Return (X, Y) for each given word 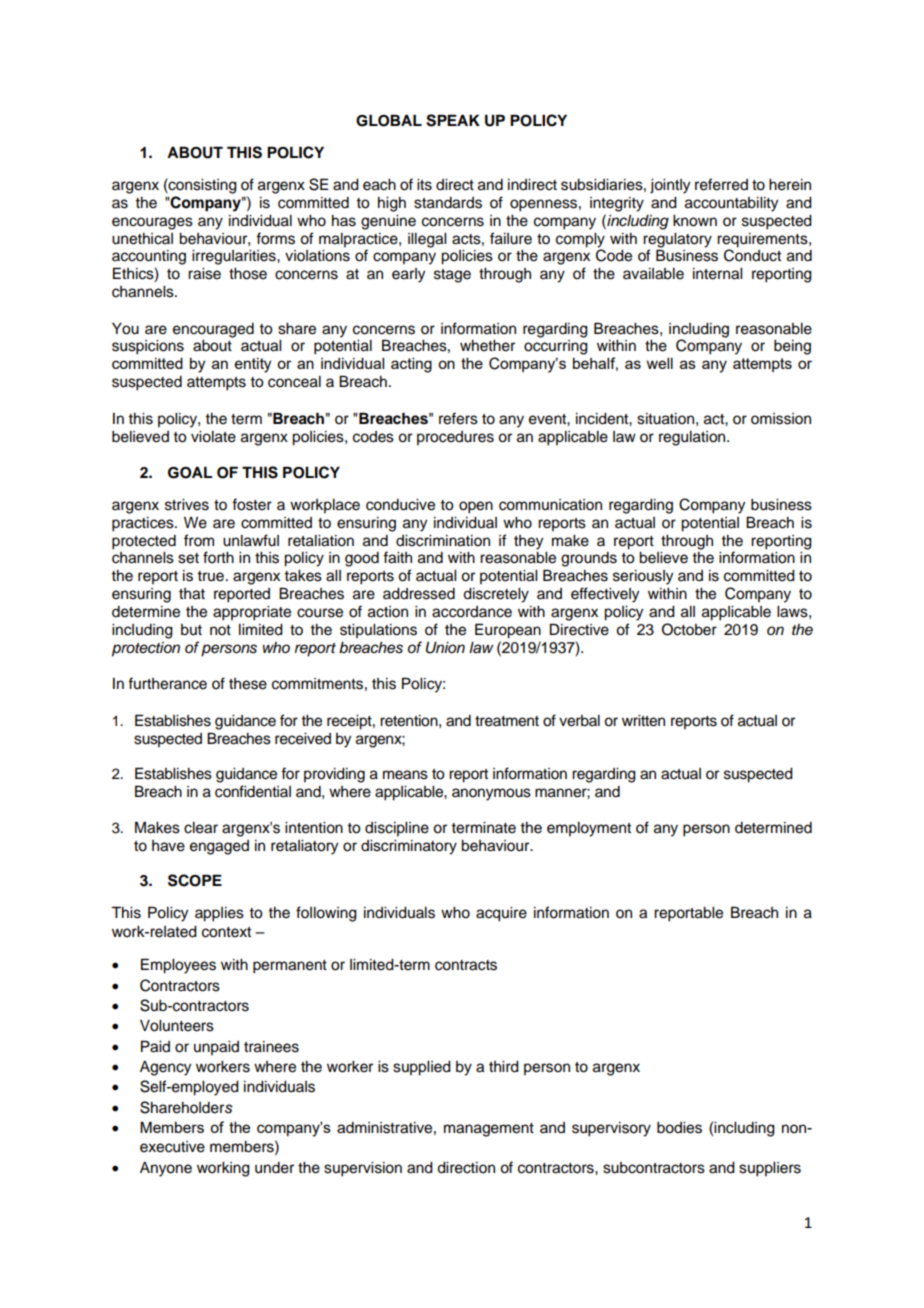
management (489, 1130)
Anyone (166, 1169)
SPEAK (453, 120)
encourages (152, 223)
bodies (679, 1128)
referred (721, 184)
